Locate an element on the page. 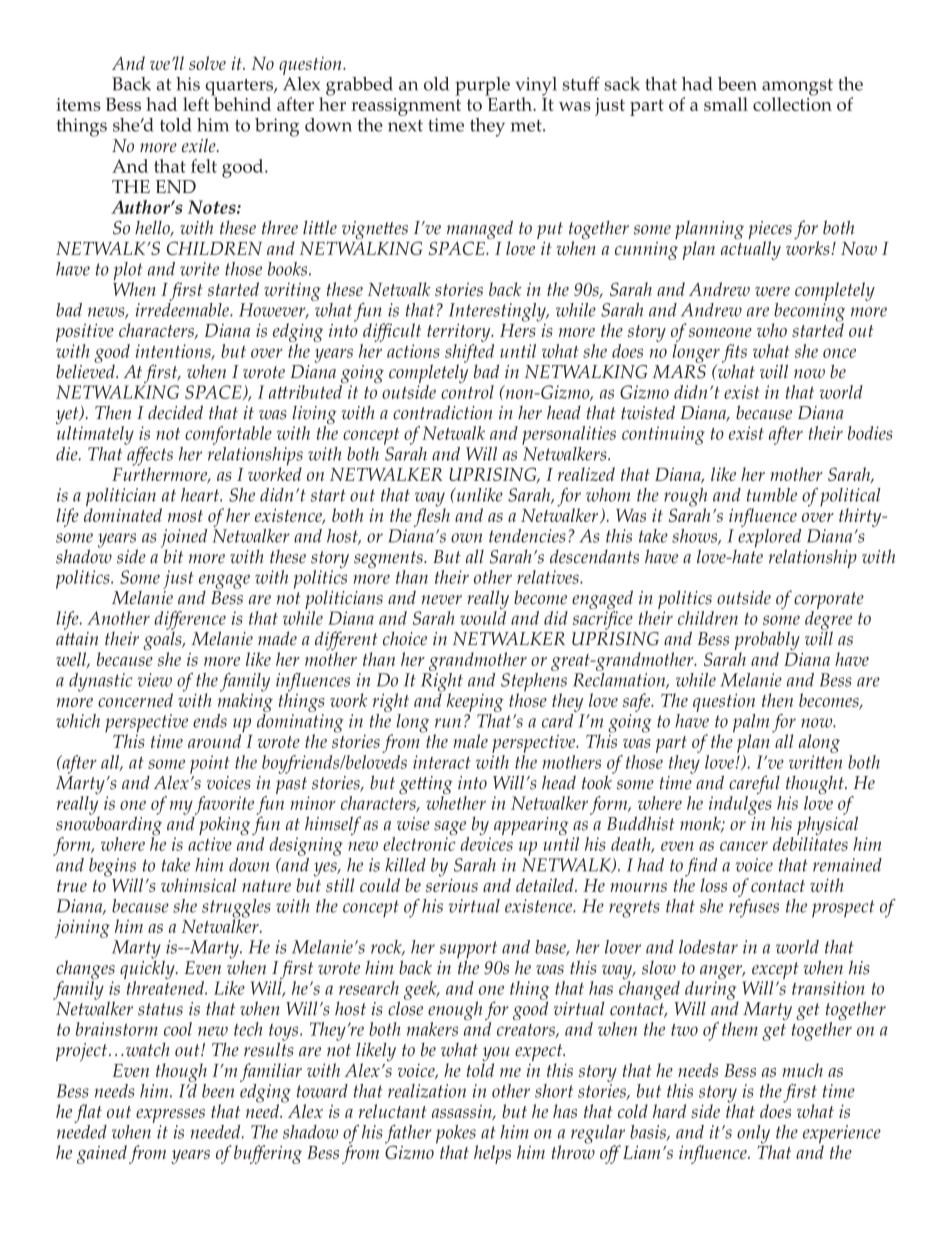  only is located at coordinates (754, 1135).
